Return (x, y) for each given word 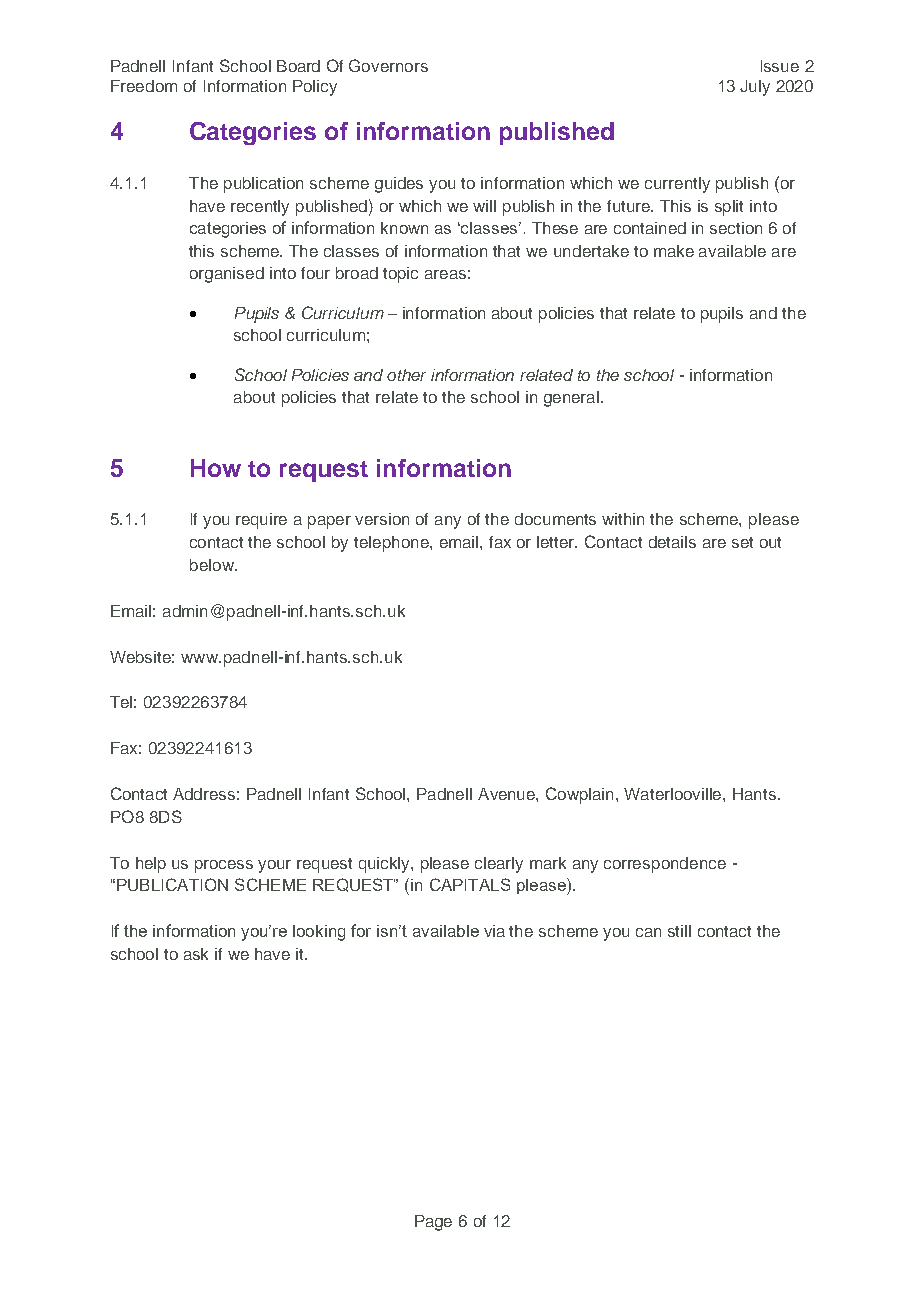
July (755, 88)
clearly (499, 865)
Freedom (144, 86)
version (382, 519)
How (216, 468)
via (494, 931)
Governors (388, 65)
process (224, 866)
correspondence (665, 865)
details (672, 542)
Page (433, 1223)
